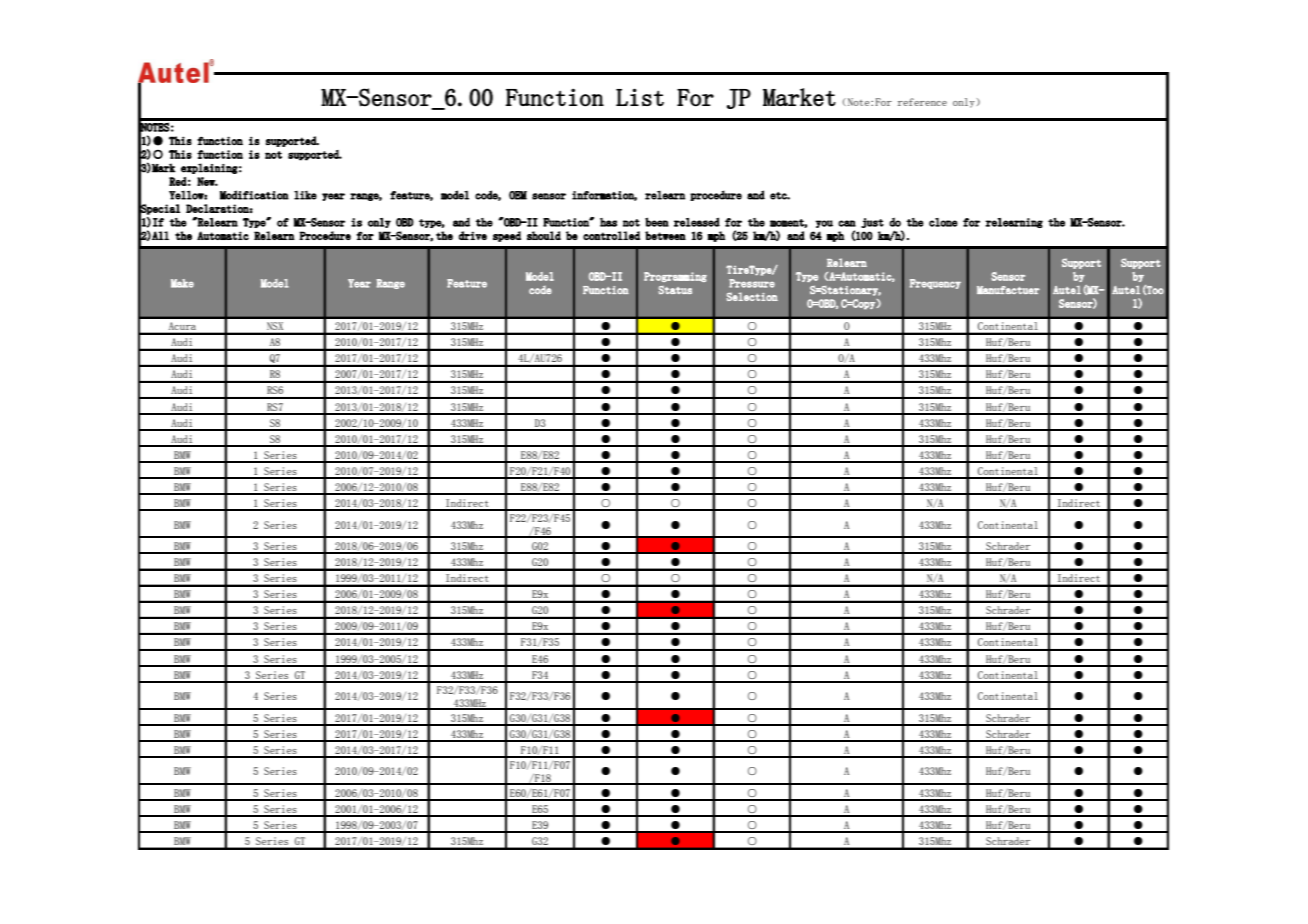  I want to click on OEM, so click(518, 195).
